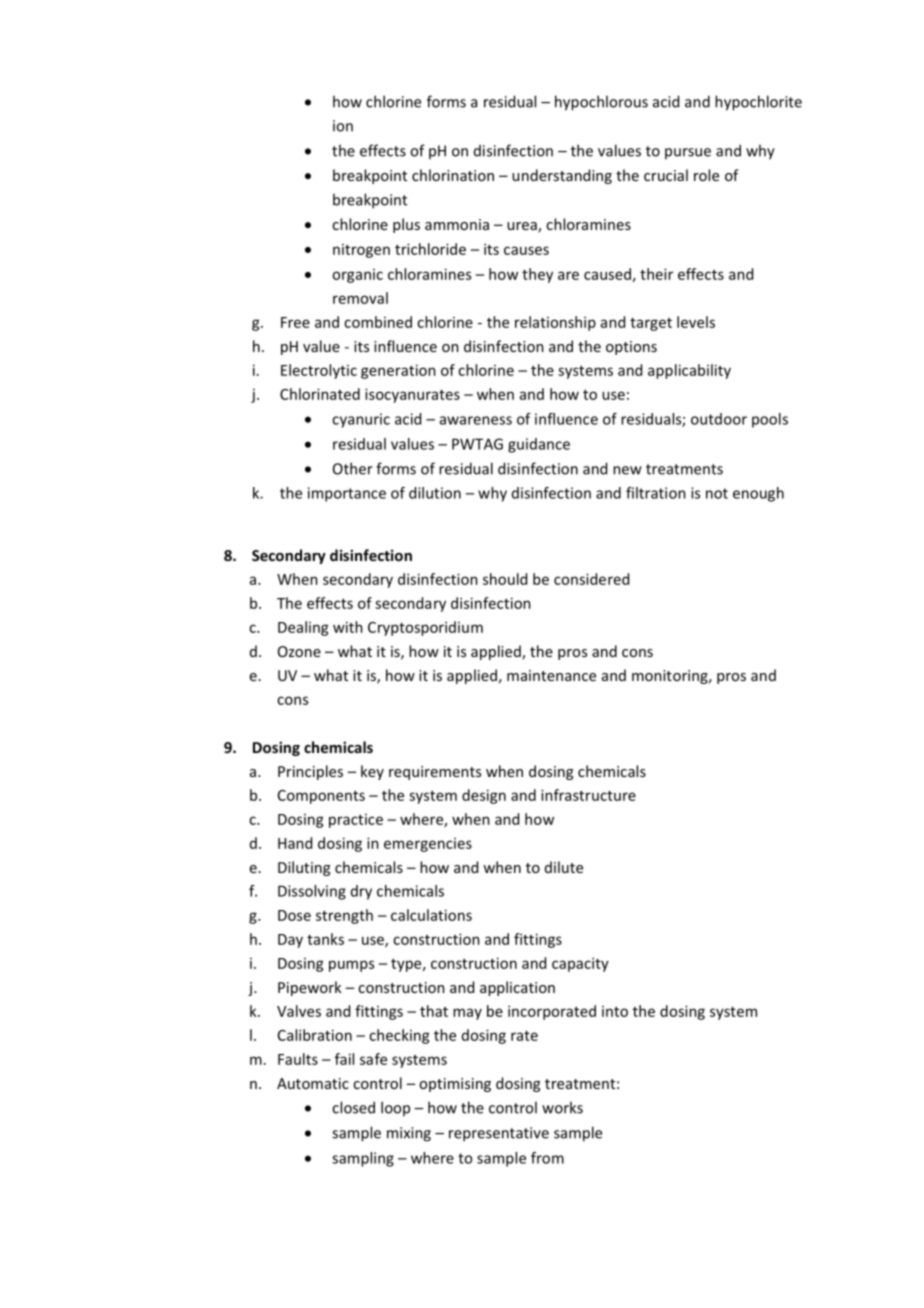 The image size is (924, 1308). What do you see at coordinates (717, 493) in the image?
I see `not` at bounding box center [717, 493].
